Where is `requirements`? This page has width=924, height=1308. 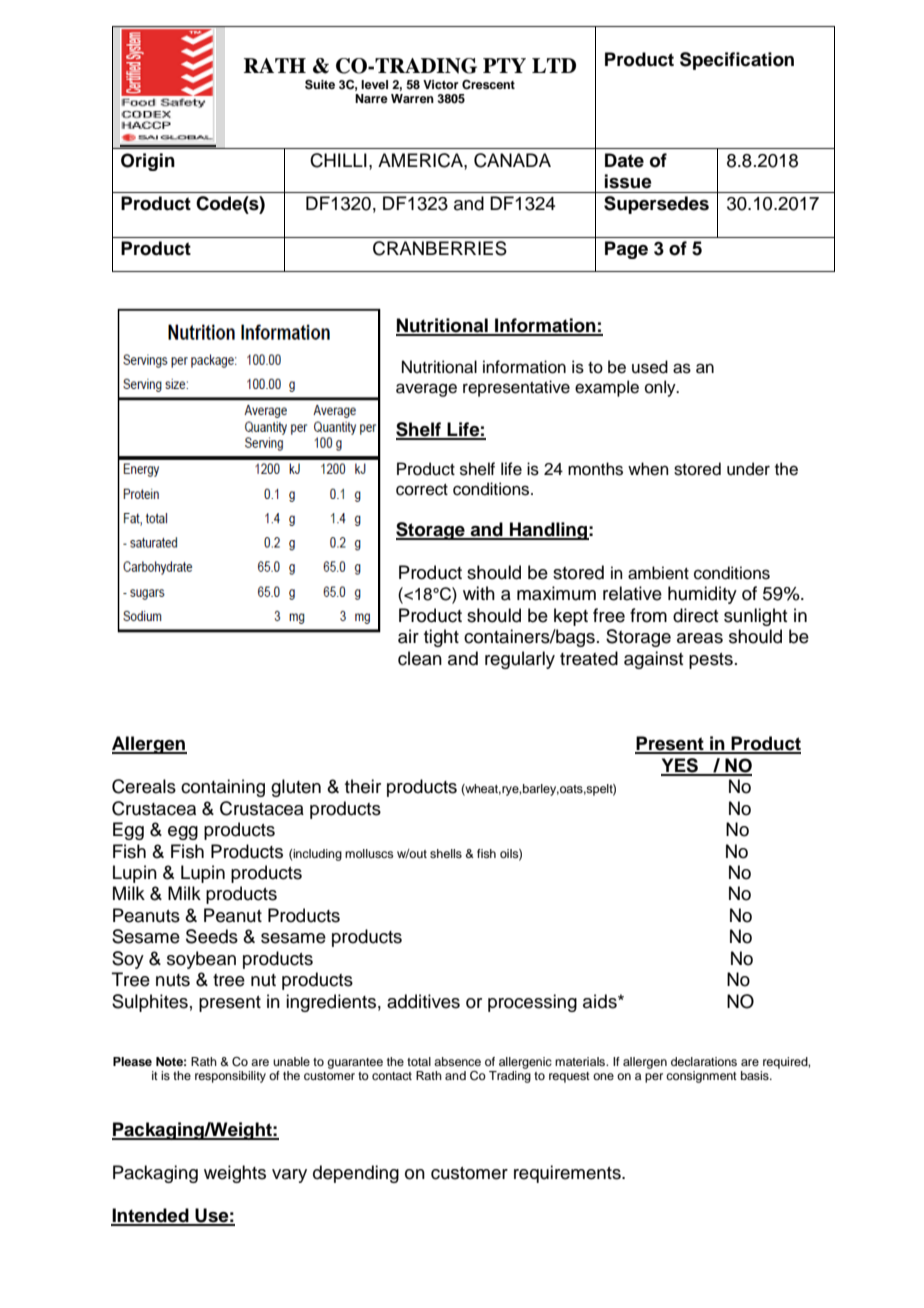 requirements is located at coordinates (568, 1174).
